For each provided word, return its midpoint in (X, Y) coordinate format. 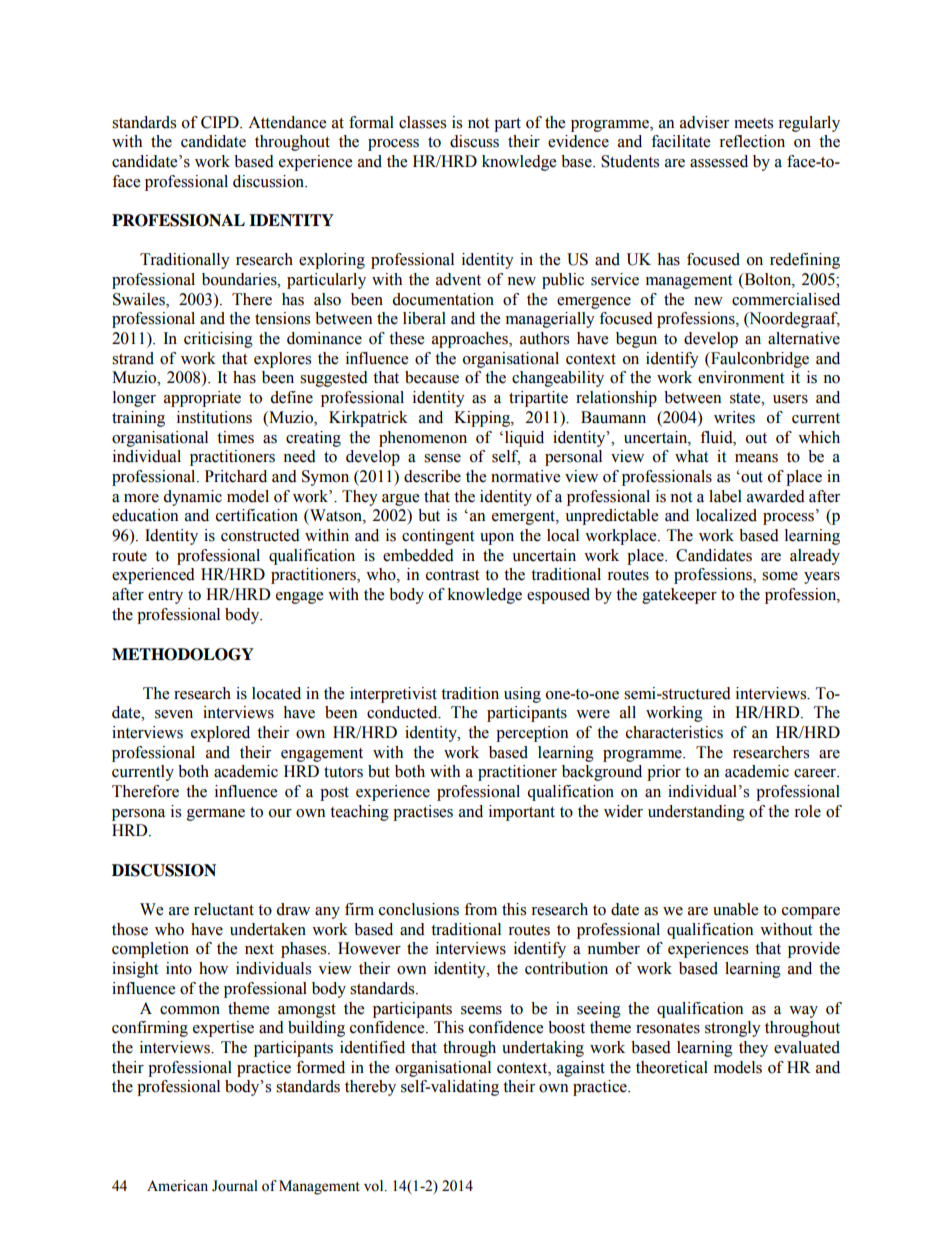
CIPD (221, 122)
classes (422, 122)
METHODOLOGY (183, 654)
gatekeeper (679, 596)
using (522, 695)
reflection (752, 141)
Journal (235, 1186)
